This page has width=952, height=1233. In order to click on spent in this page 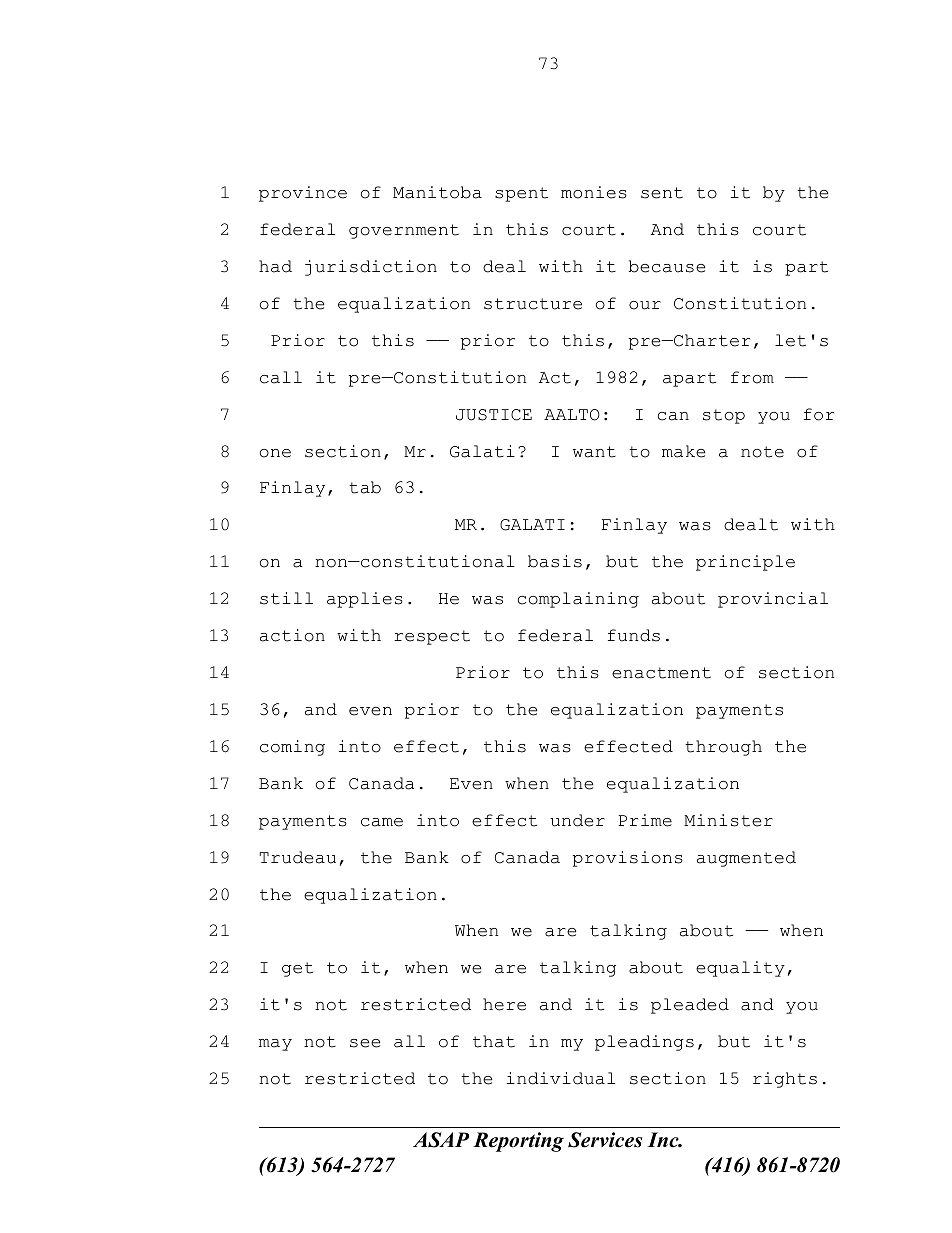, I will do `click(521, 194)`.
